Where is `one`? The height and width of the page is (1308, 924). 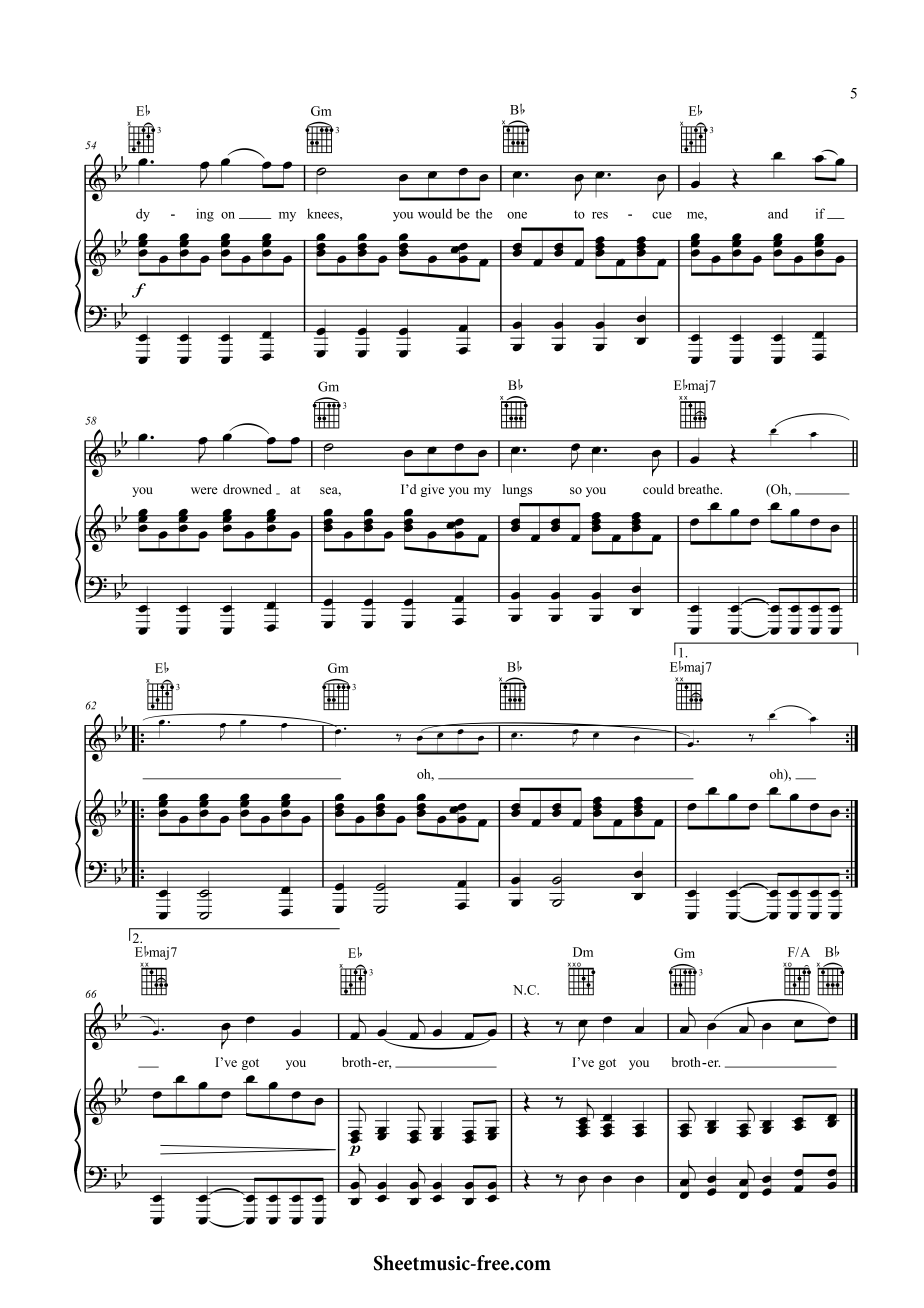 one is located at coordinates (517, 215).
